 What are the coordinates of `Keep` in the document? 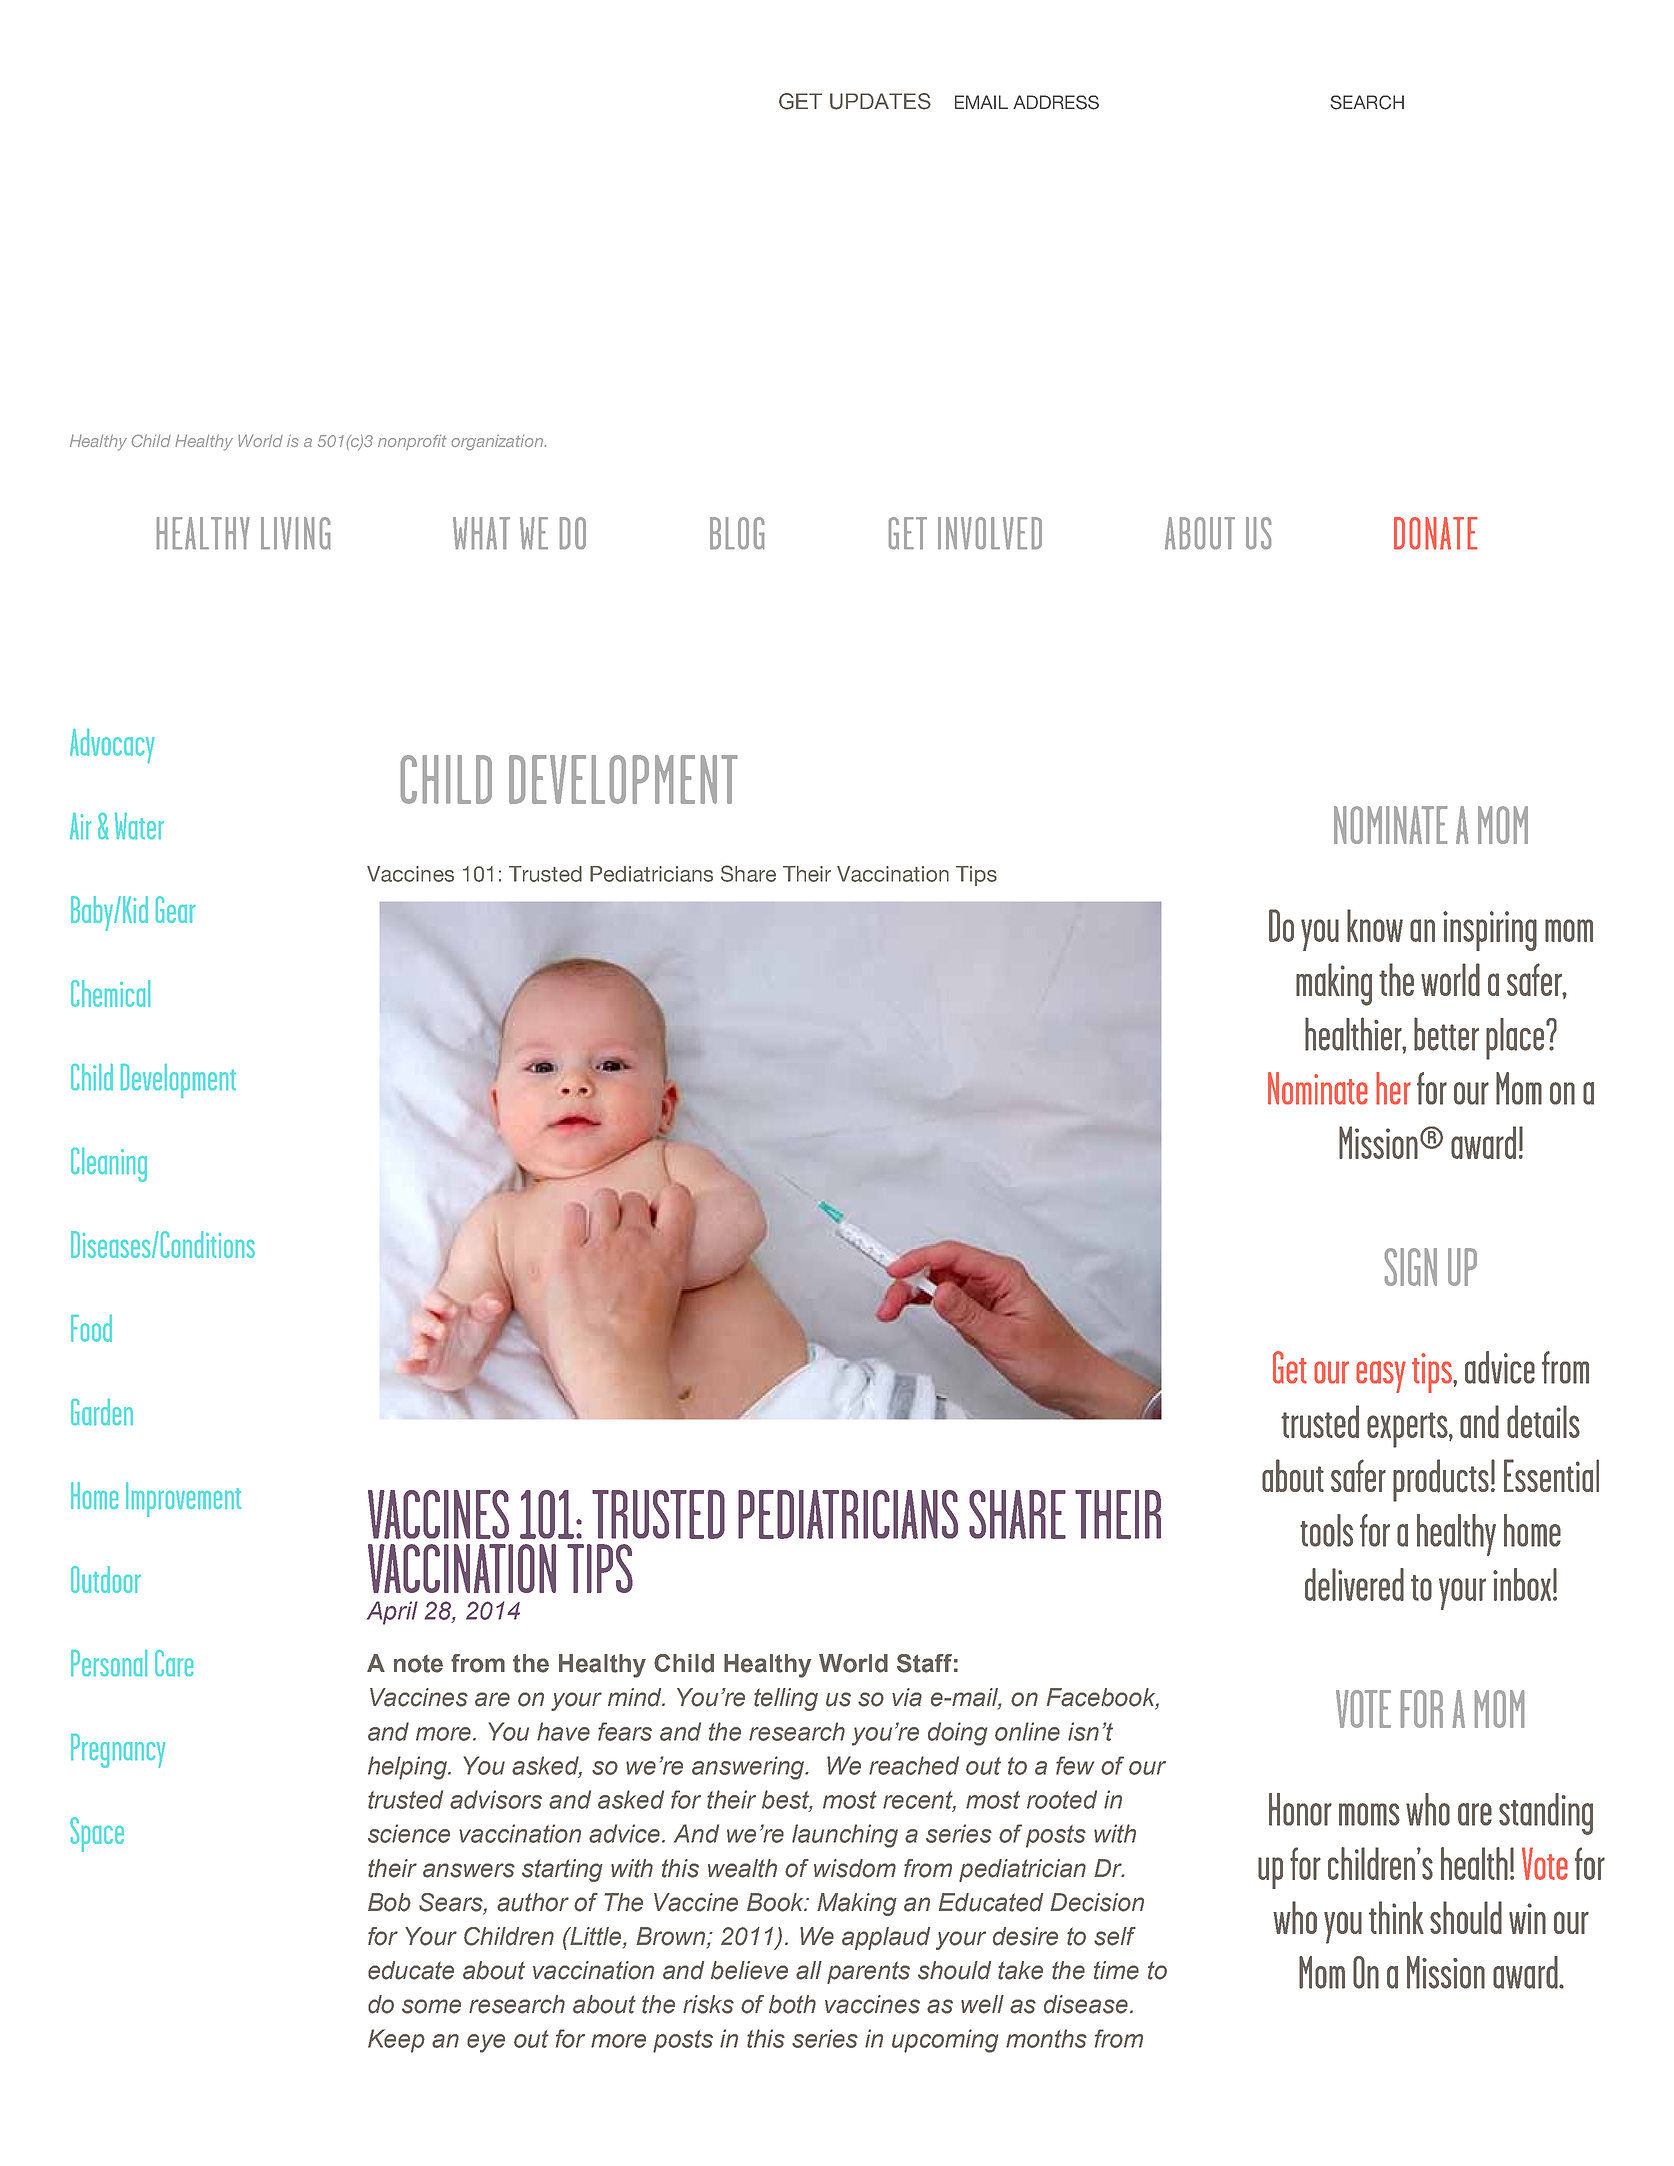 It's located at (396, 2041).
